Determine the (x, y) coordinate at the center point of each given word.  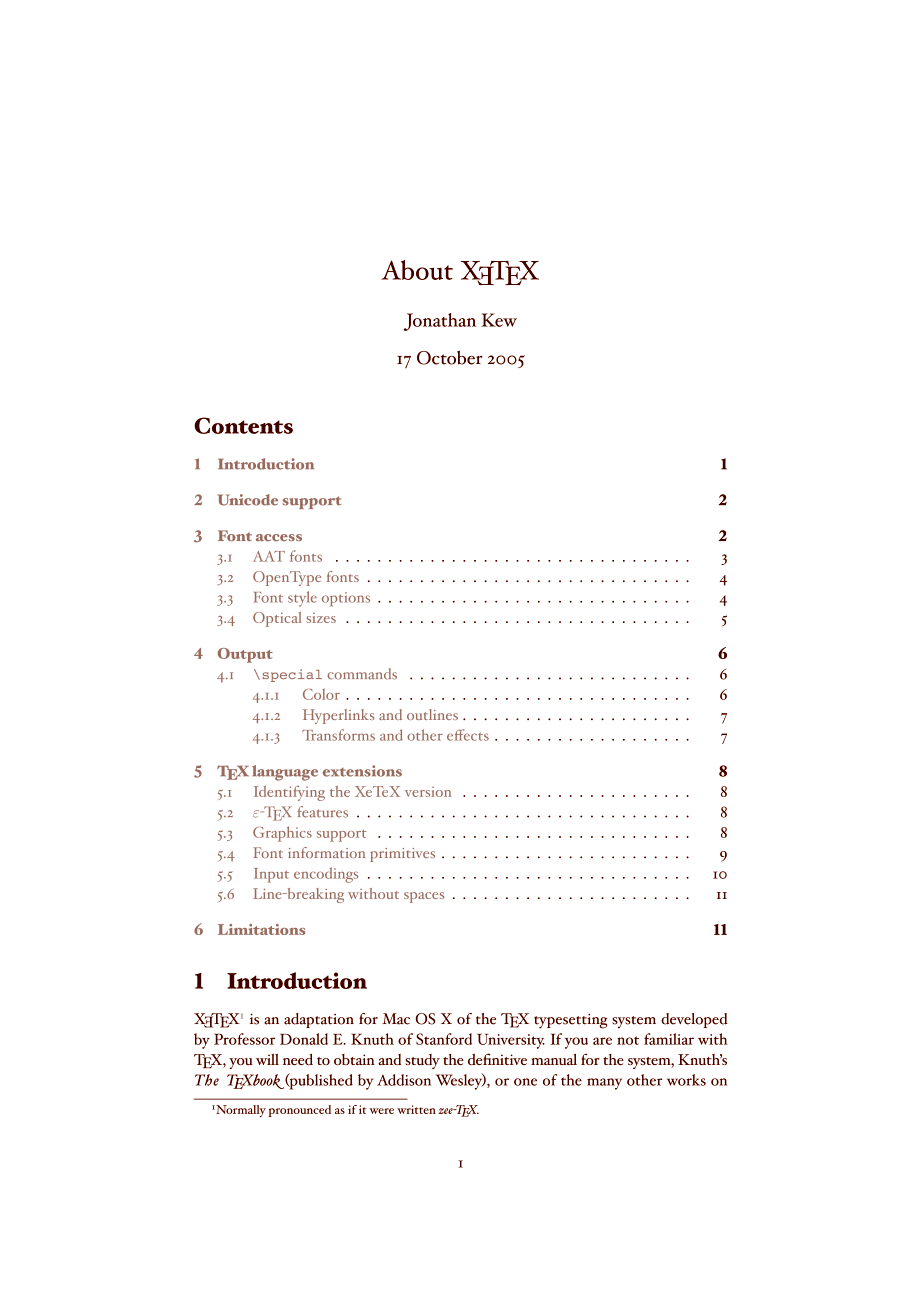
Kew (499, 320)
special (292, 675)
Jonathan (440, 322)
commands (362, 674)
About (417, 270)
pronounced (300, 1111)
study (422, 1061)
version (428, 792)
